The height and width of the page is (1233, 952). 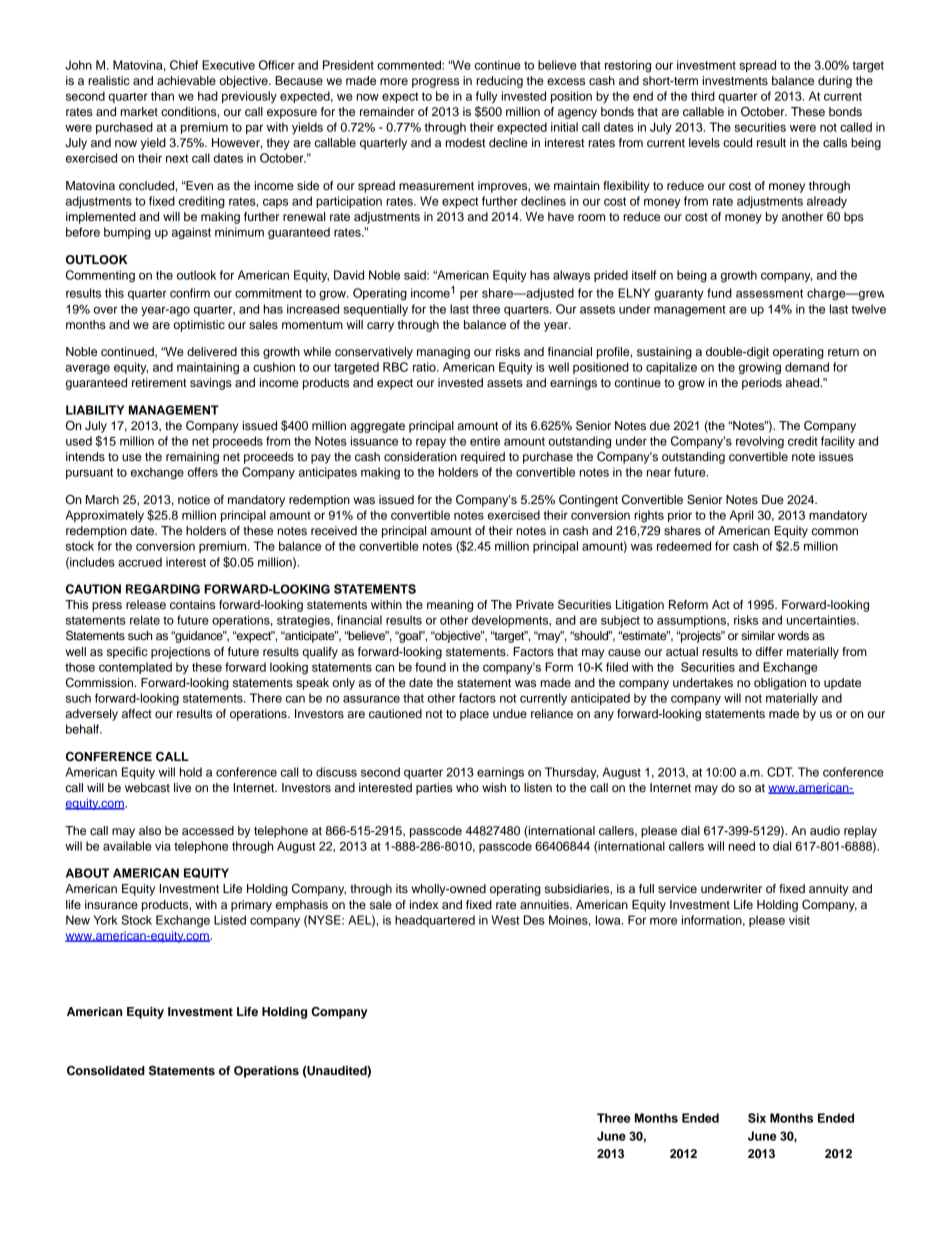 What do you see at coordinates (199, 326) in the page?
I see `optimistic` at bounding box center [199, 326].
